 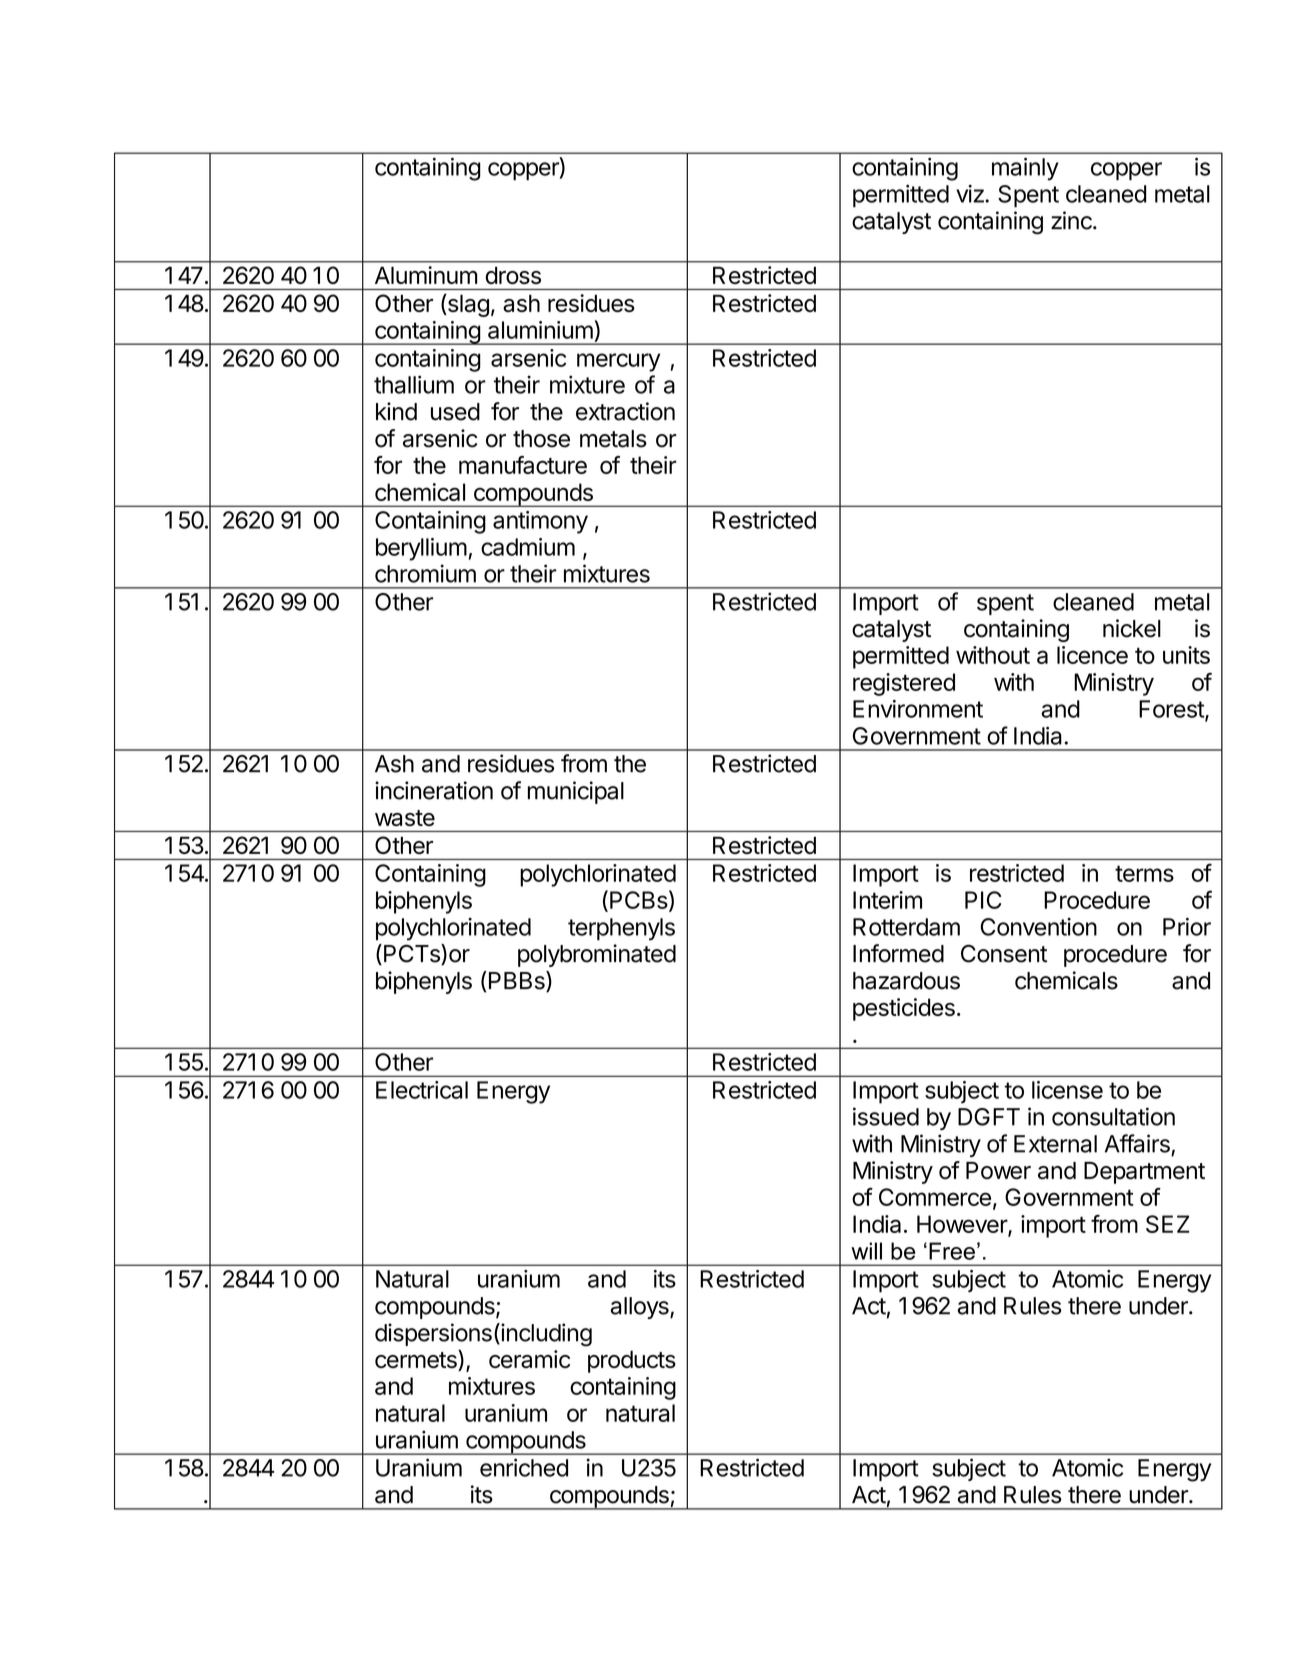 What do you see at coordinates (1092, 655) in the screenshot?
I see `licence` at bounding box center [1092, 655].
